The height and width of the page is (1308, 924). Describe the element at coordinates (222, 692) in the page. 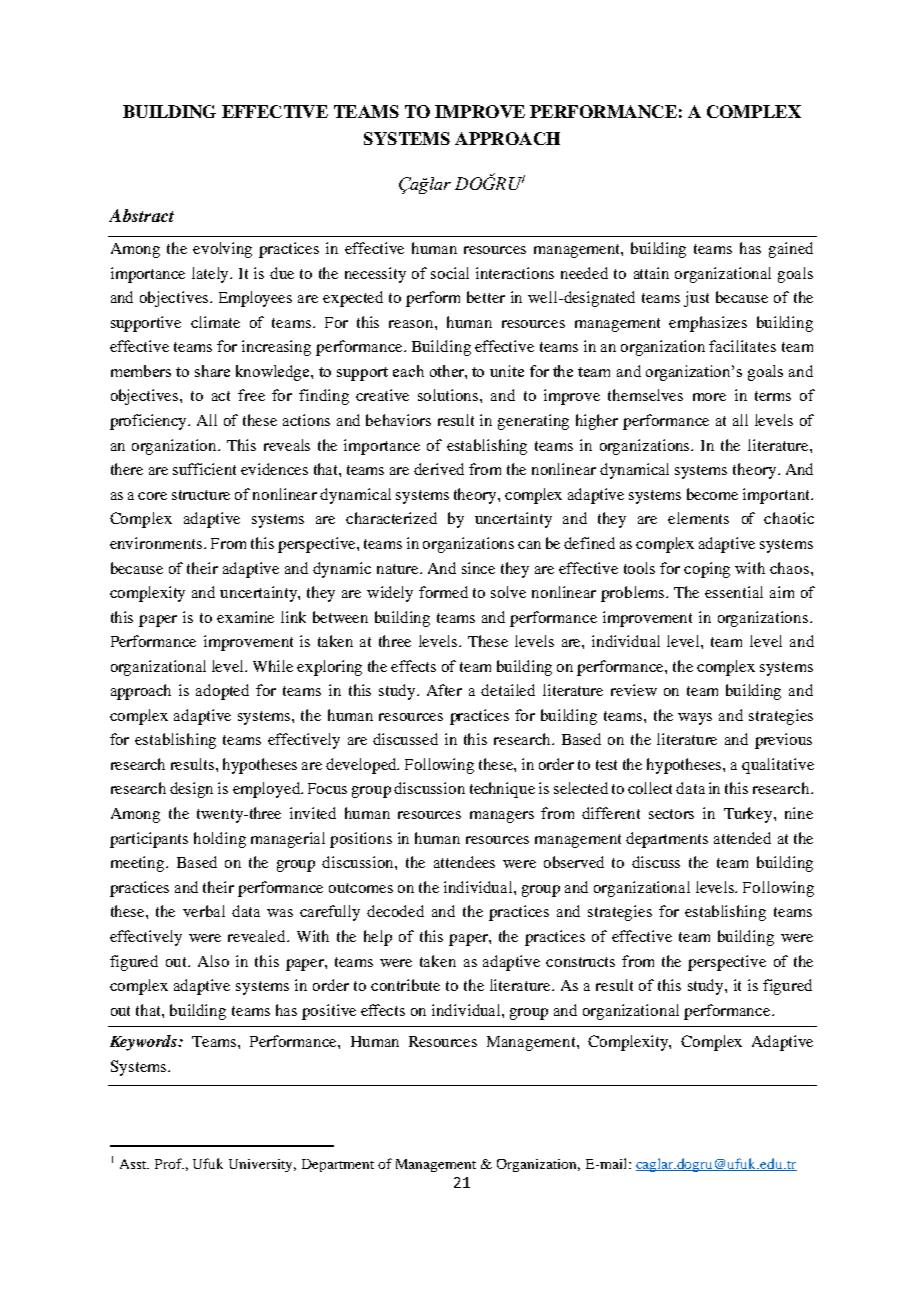

I see `adopted` at that location.
